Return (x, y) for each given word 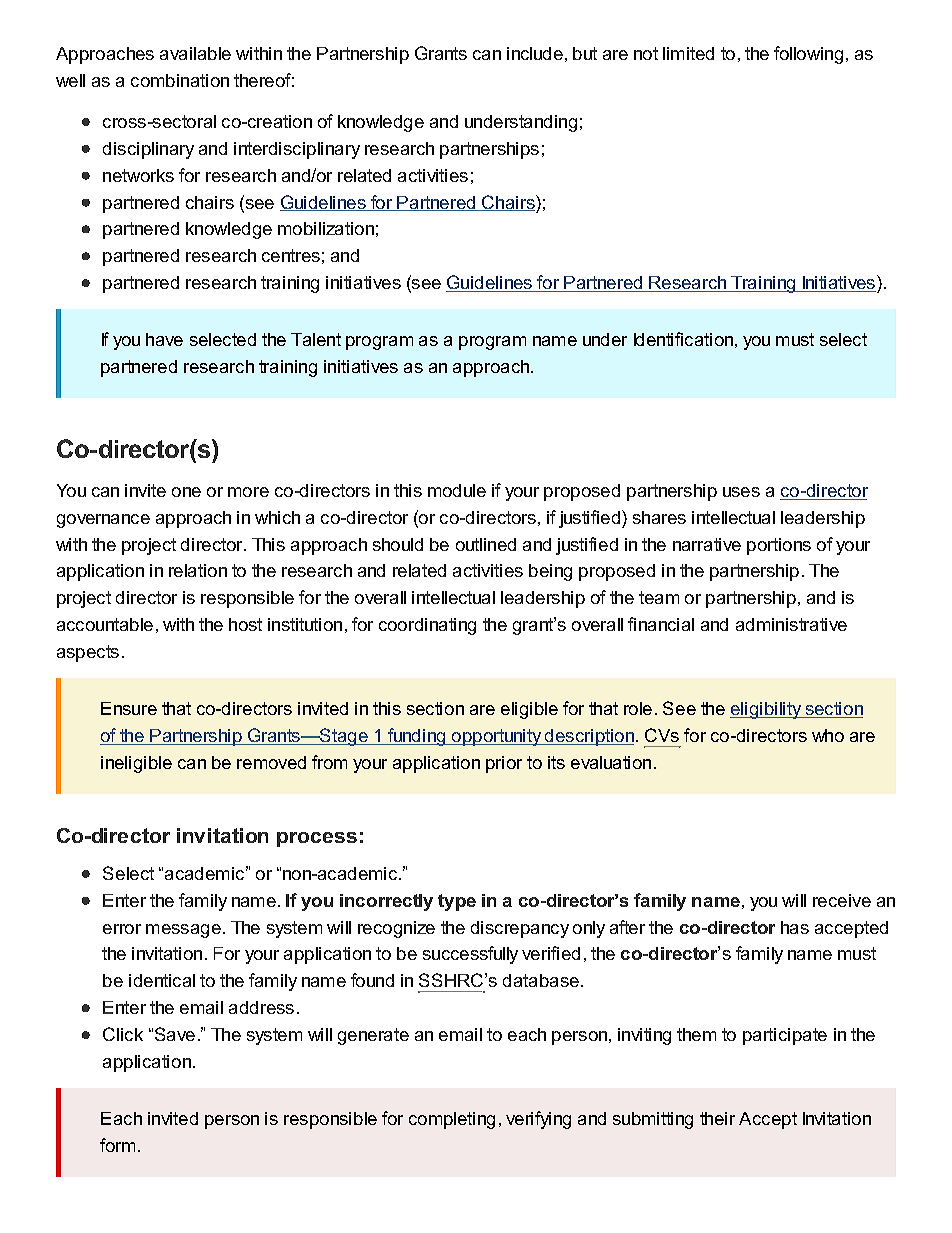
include (535, 53)
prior (504, 764)
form (117, 1145)
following (808, 55)
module (457, 490)
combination (180, 80)
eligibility (767, 710)
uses (741, 492)
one (186, 492)
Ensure (129, 708)
